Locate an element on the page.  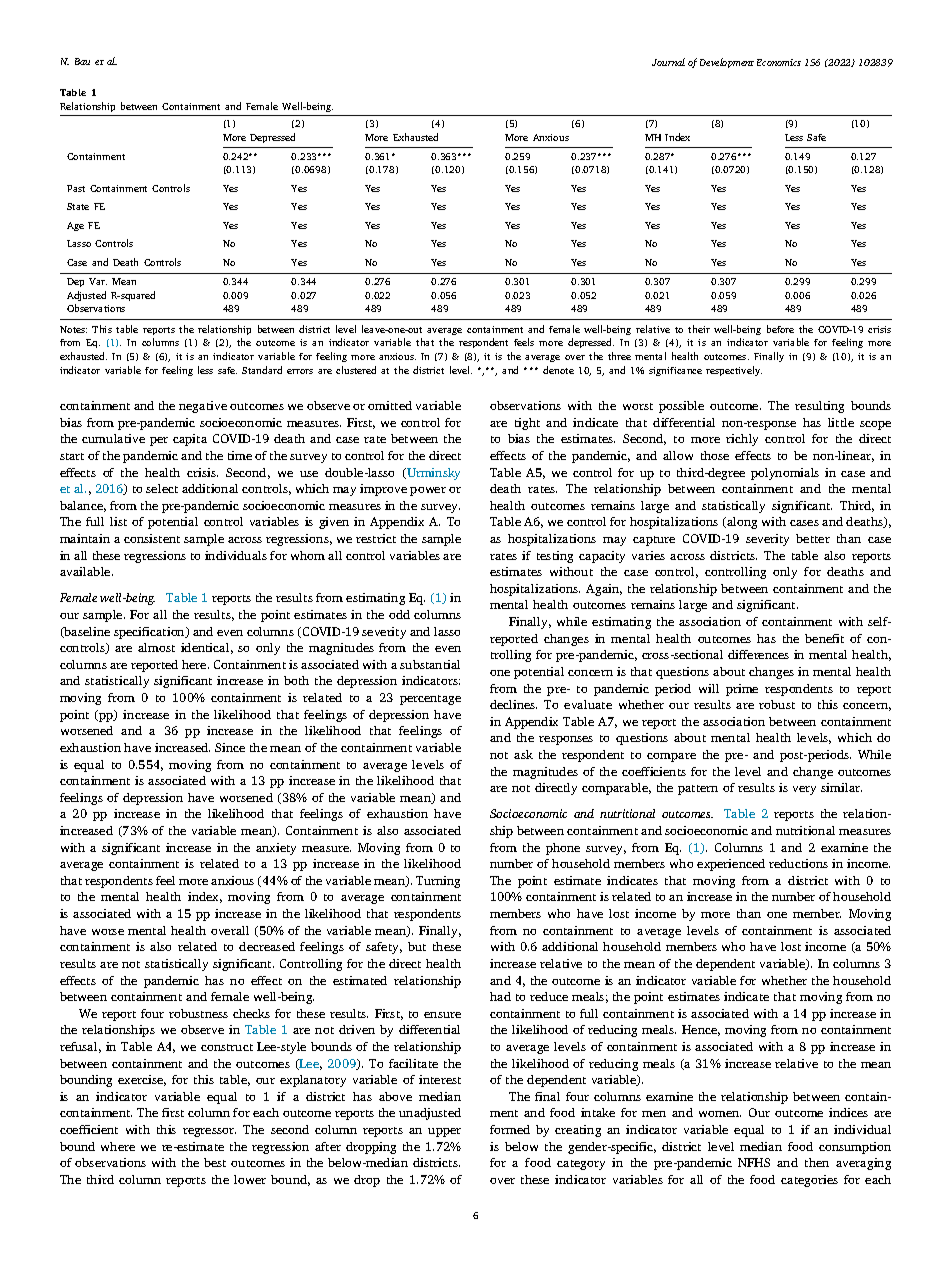
Economics is located at coordinates (779, 62).
